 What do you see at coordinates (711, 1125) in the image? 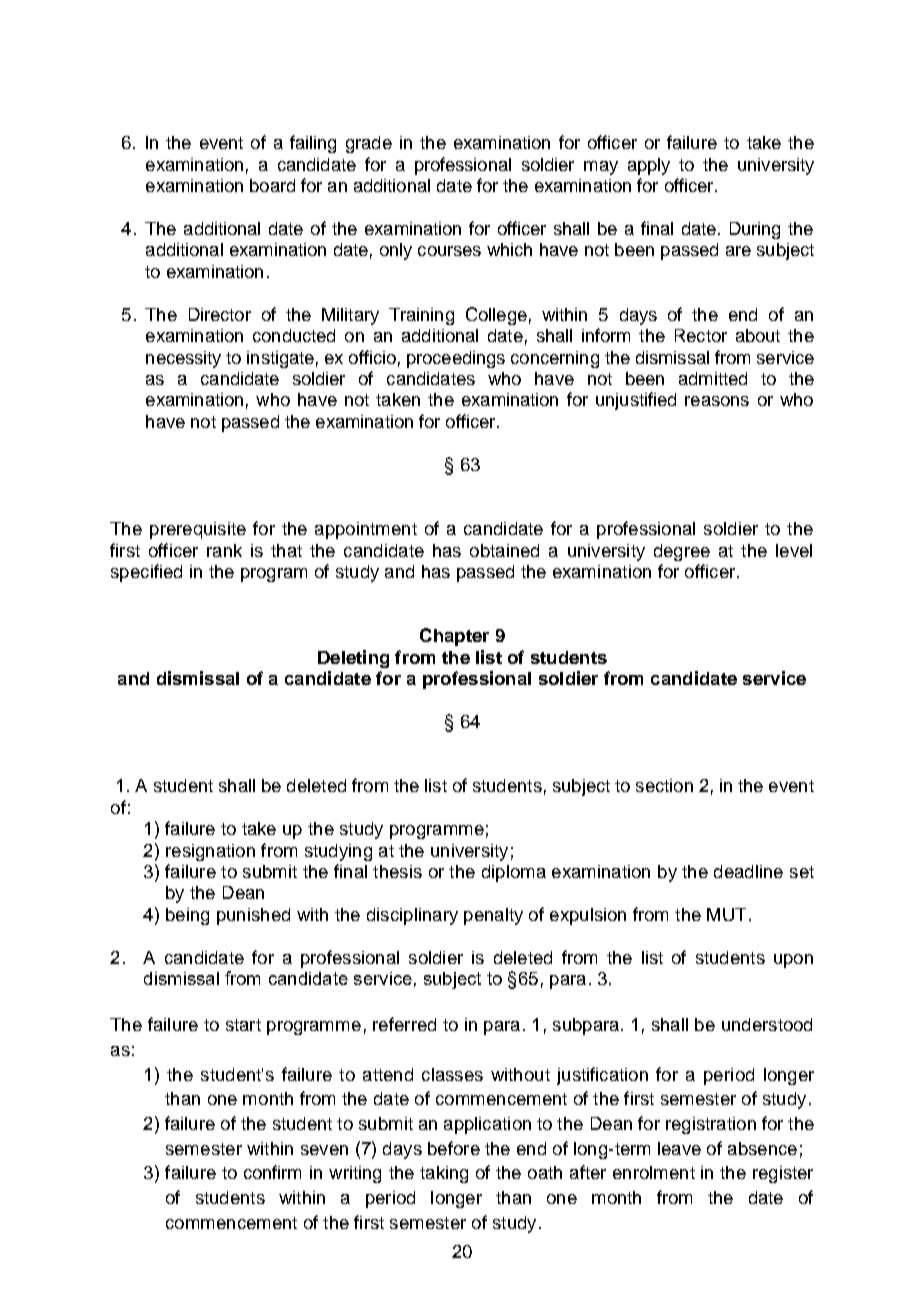
I see `registration` at bounding box center [711, 1125].
